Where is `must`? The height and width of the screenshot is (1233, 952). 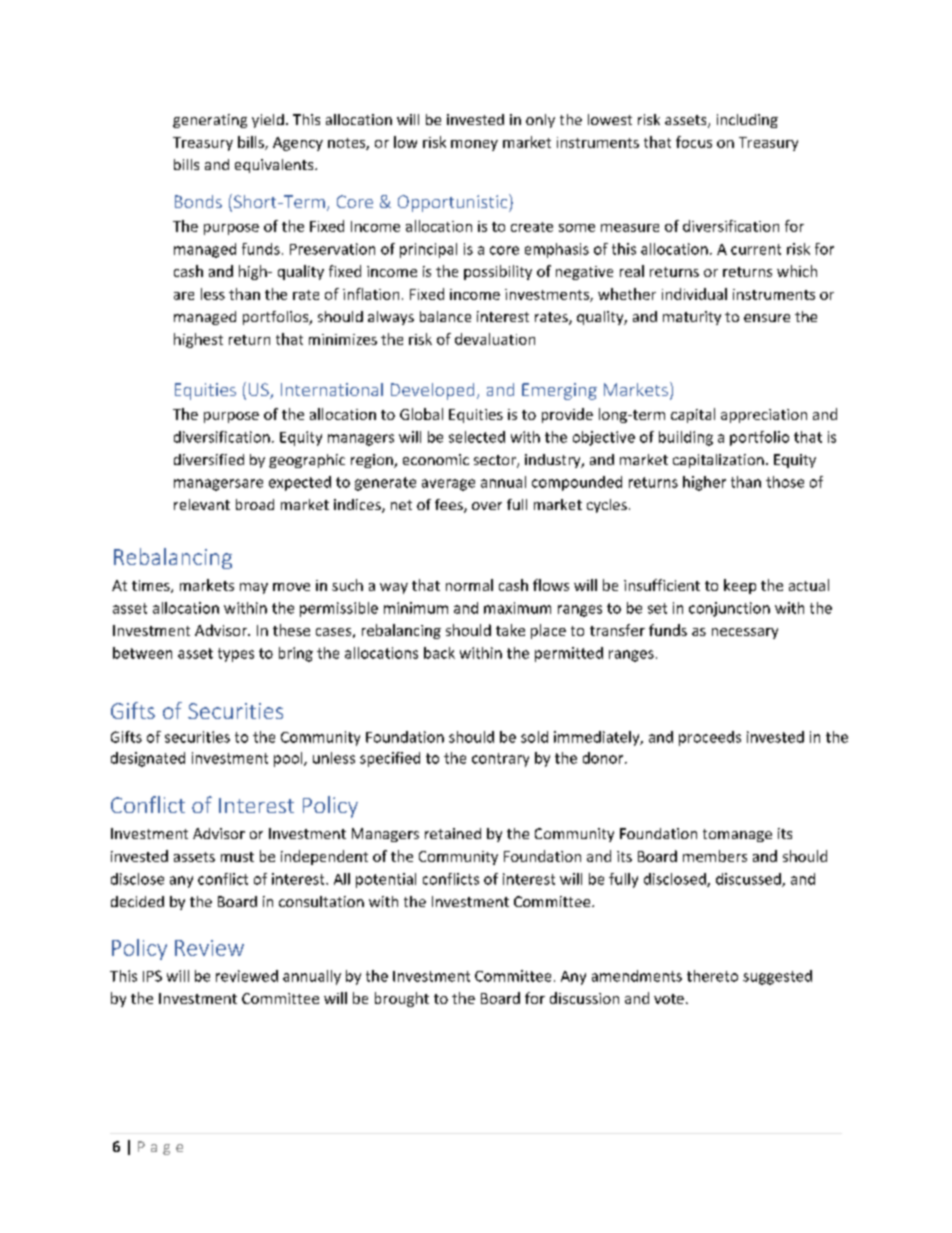 must is located at coordinates (237, 857).
